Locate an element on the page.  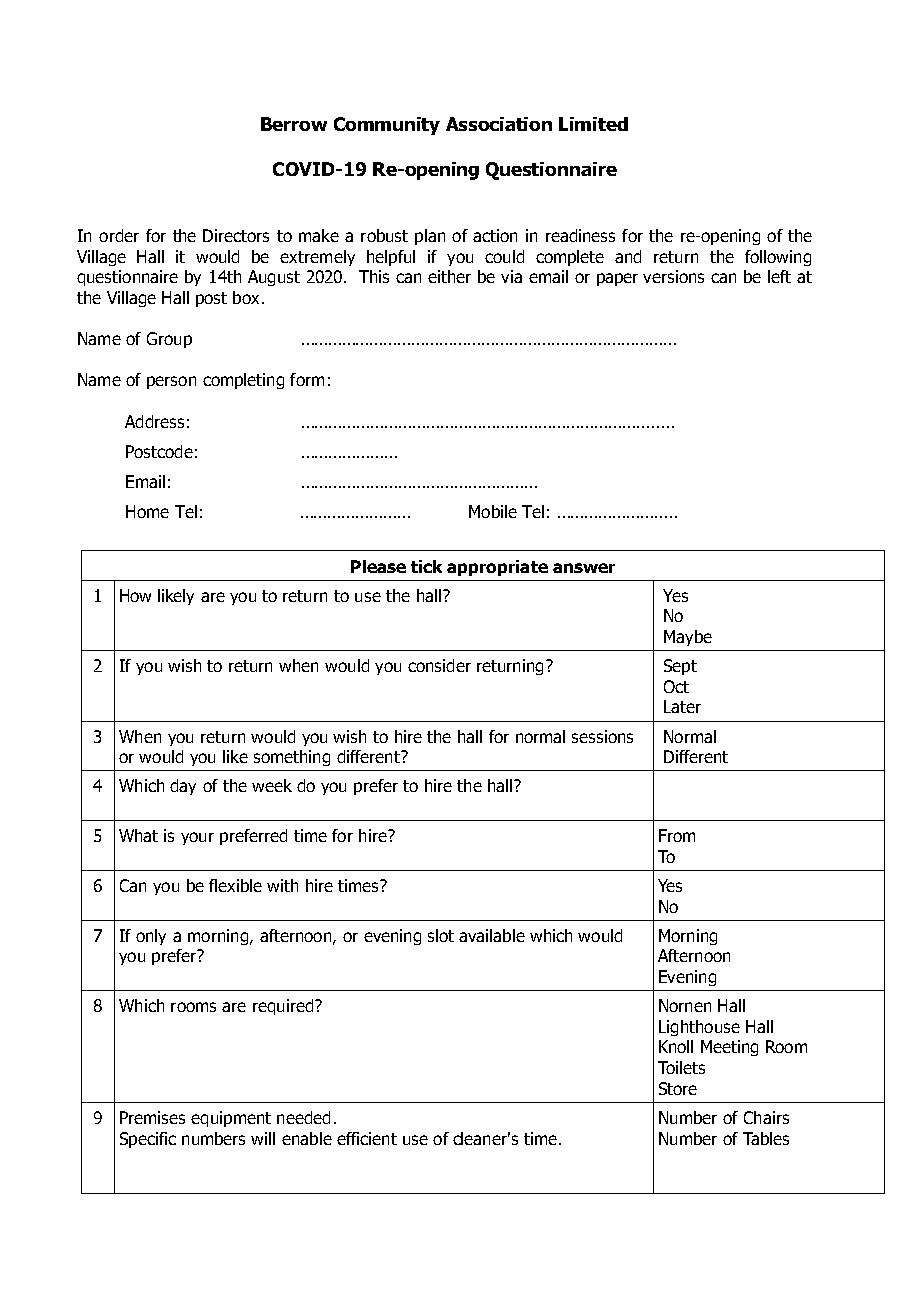
Home is located at coordinates (147, 511).
